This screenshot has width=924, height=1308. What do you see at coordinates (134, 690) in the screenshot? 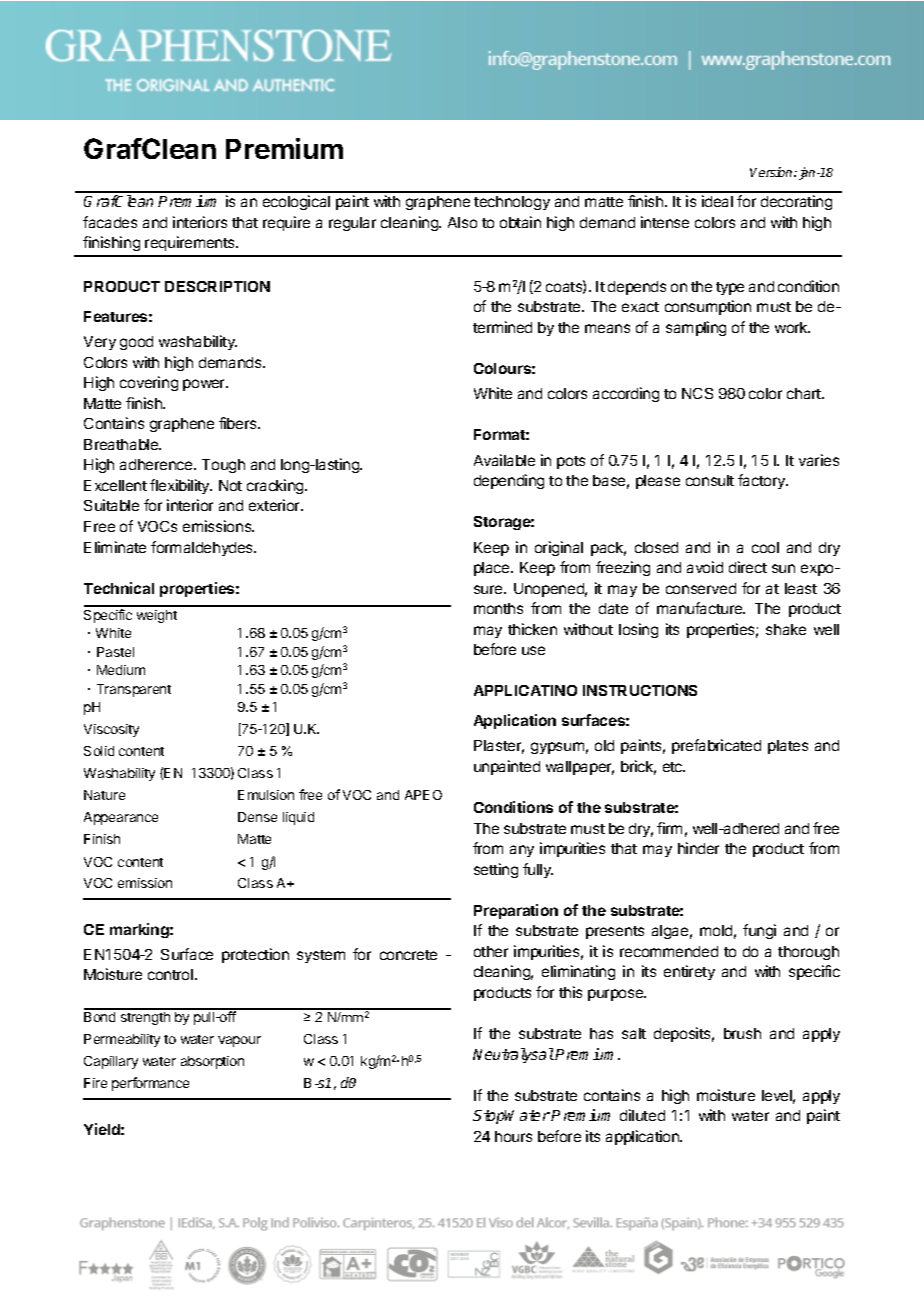
I see `Transparent` at bounding box center [134, 690].
